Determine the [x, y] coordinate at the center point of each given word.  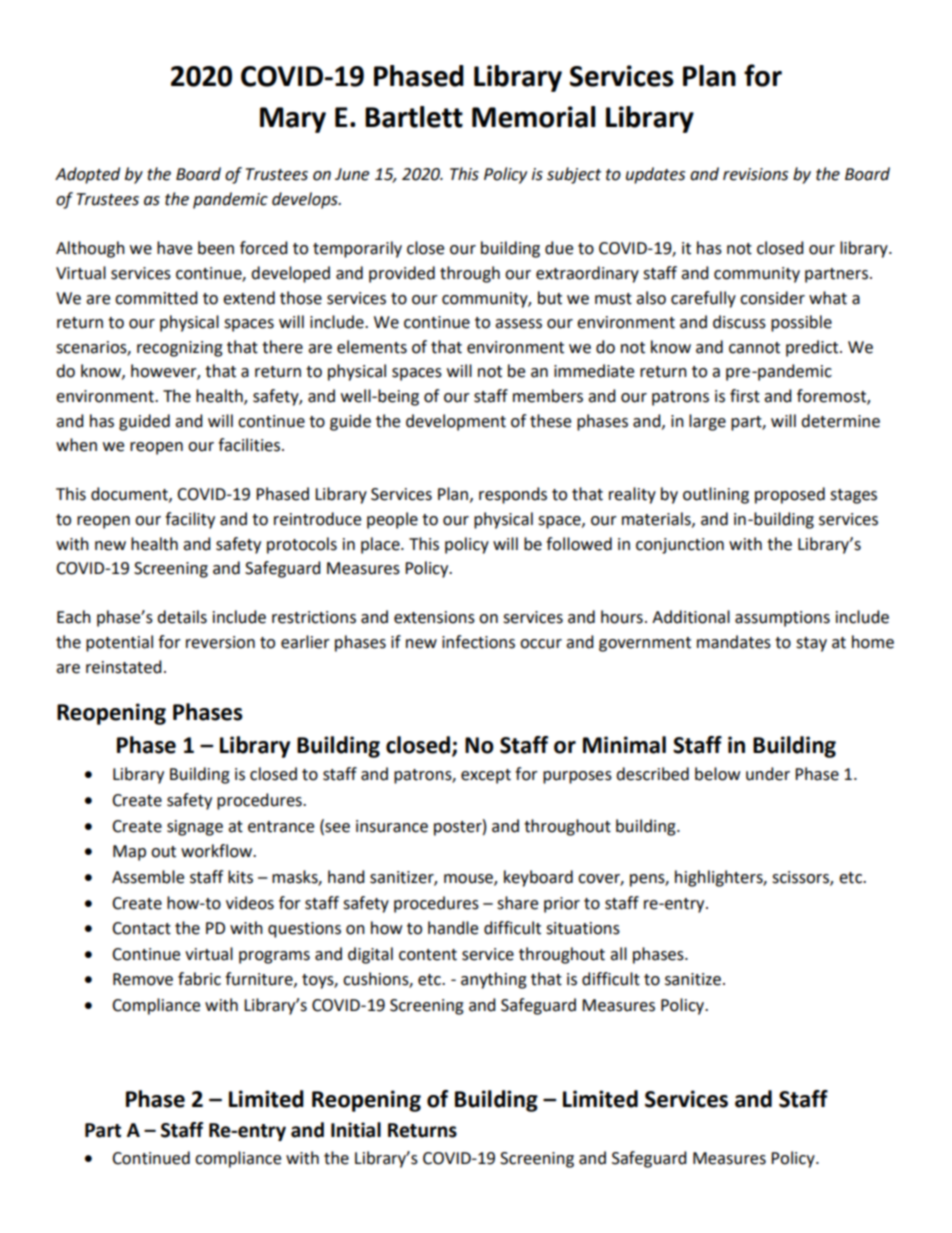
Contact [141, 928]
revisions [755, 174]
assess [518, 324]
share [517, 903]
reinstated [124, 667]
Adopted [87, 175]
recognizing [180, 349]
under [768, 774]
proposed [790, 495]
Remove [143, 979]
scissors [801, 878]
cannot [754, 348]
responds [513, 495]
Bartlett [414, 117]
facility [190, 520]
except [486, 776]
